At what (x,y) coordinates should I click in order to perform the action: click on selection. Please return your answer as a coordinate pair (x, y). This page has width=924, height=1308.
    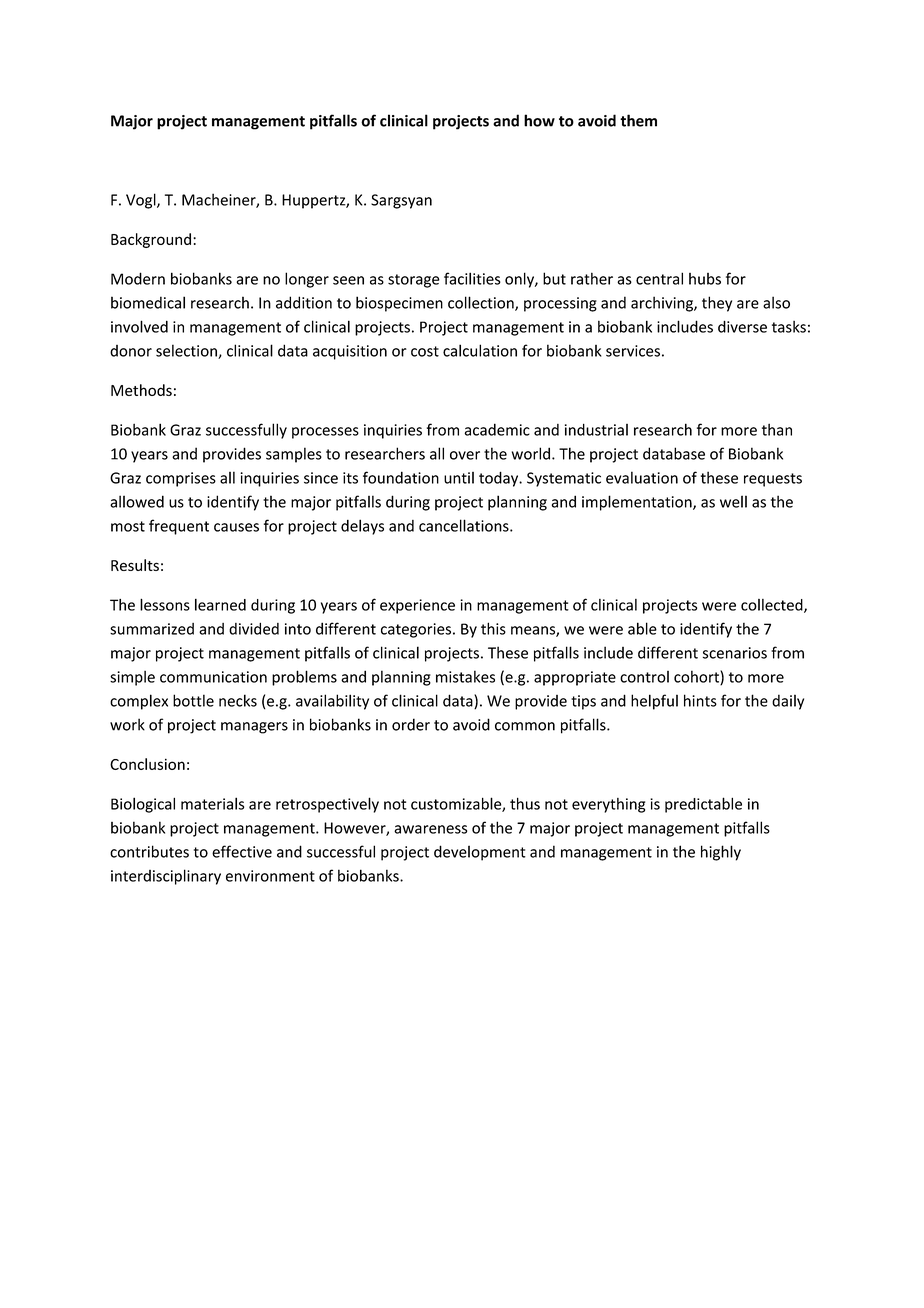
    Looking at the image, I should click on (187, 351).
